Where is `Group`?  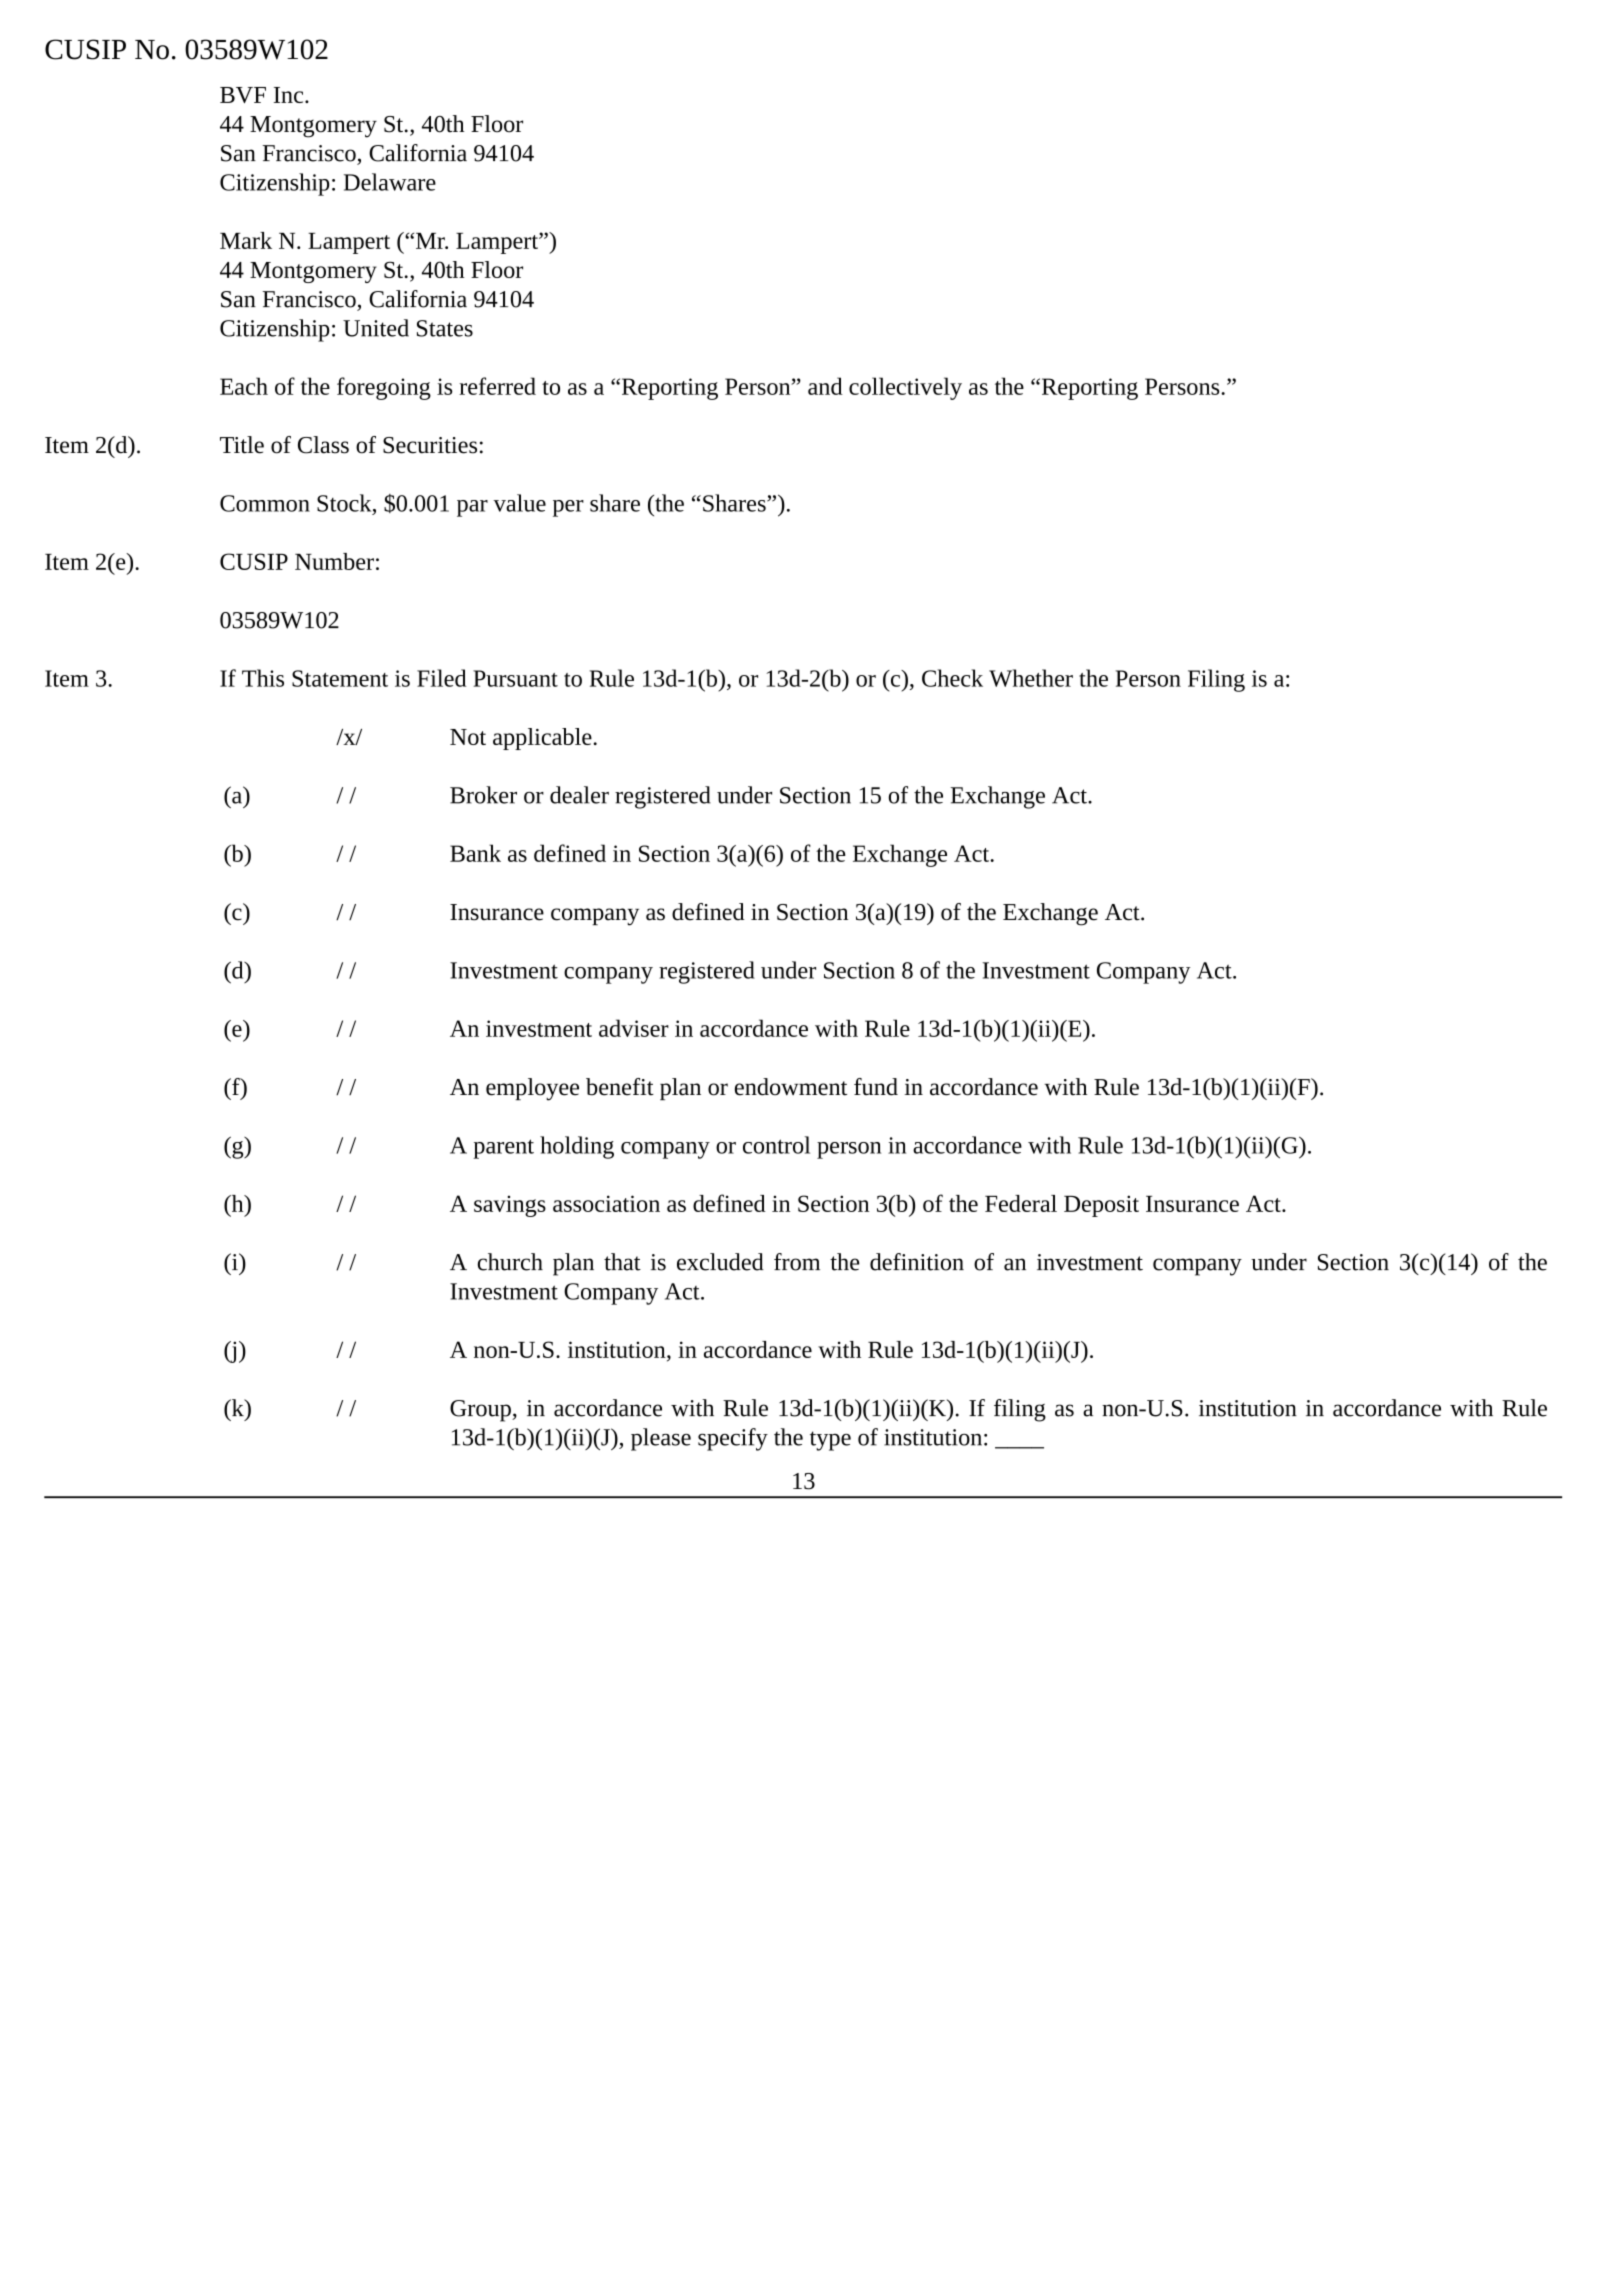 Group is located at coordinates (481, 1411).
